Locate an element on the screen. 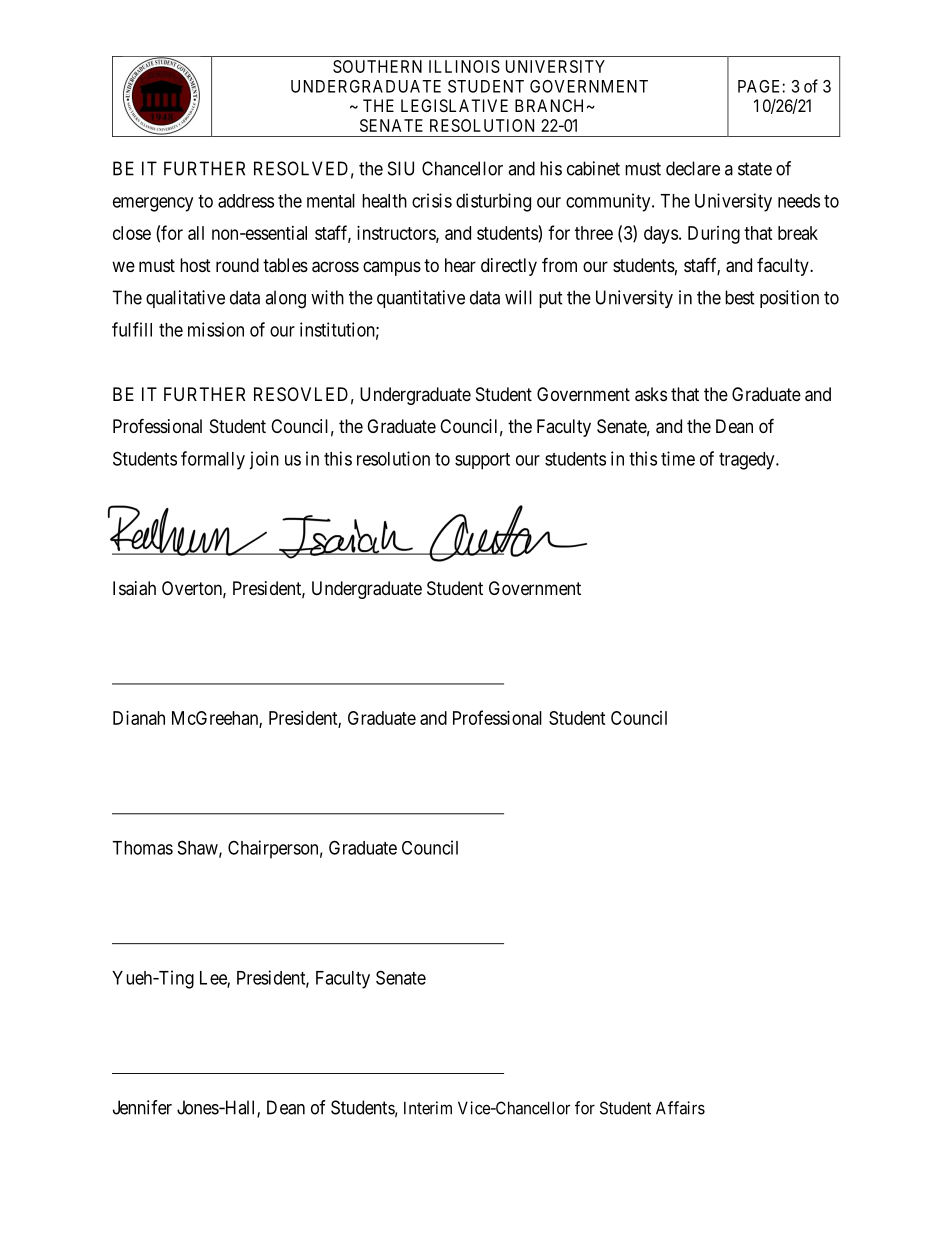 The width and height of the screenshot is (952, 1233). Thomas is located at coordinates (142, 848).
